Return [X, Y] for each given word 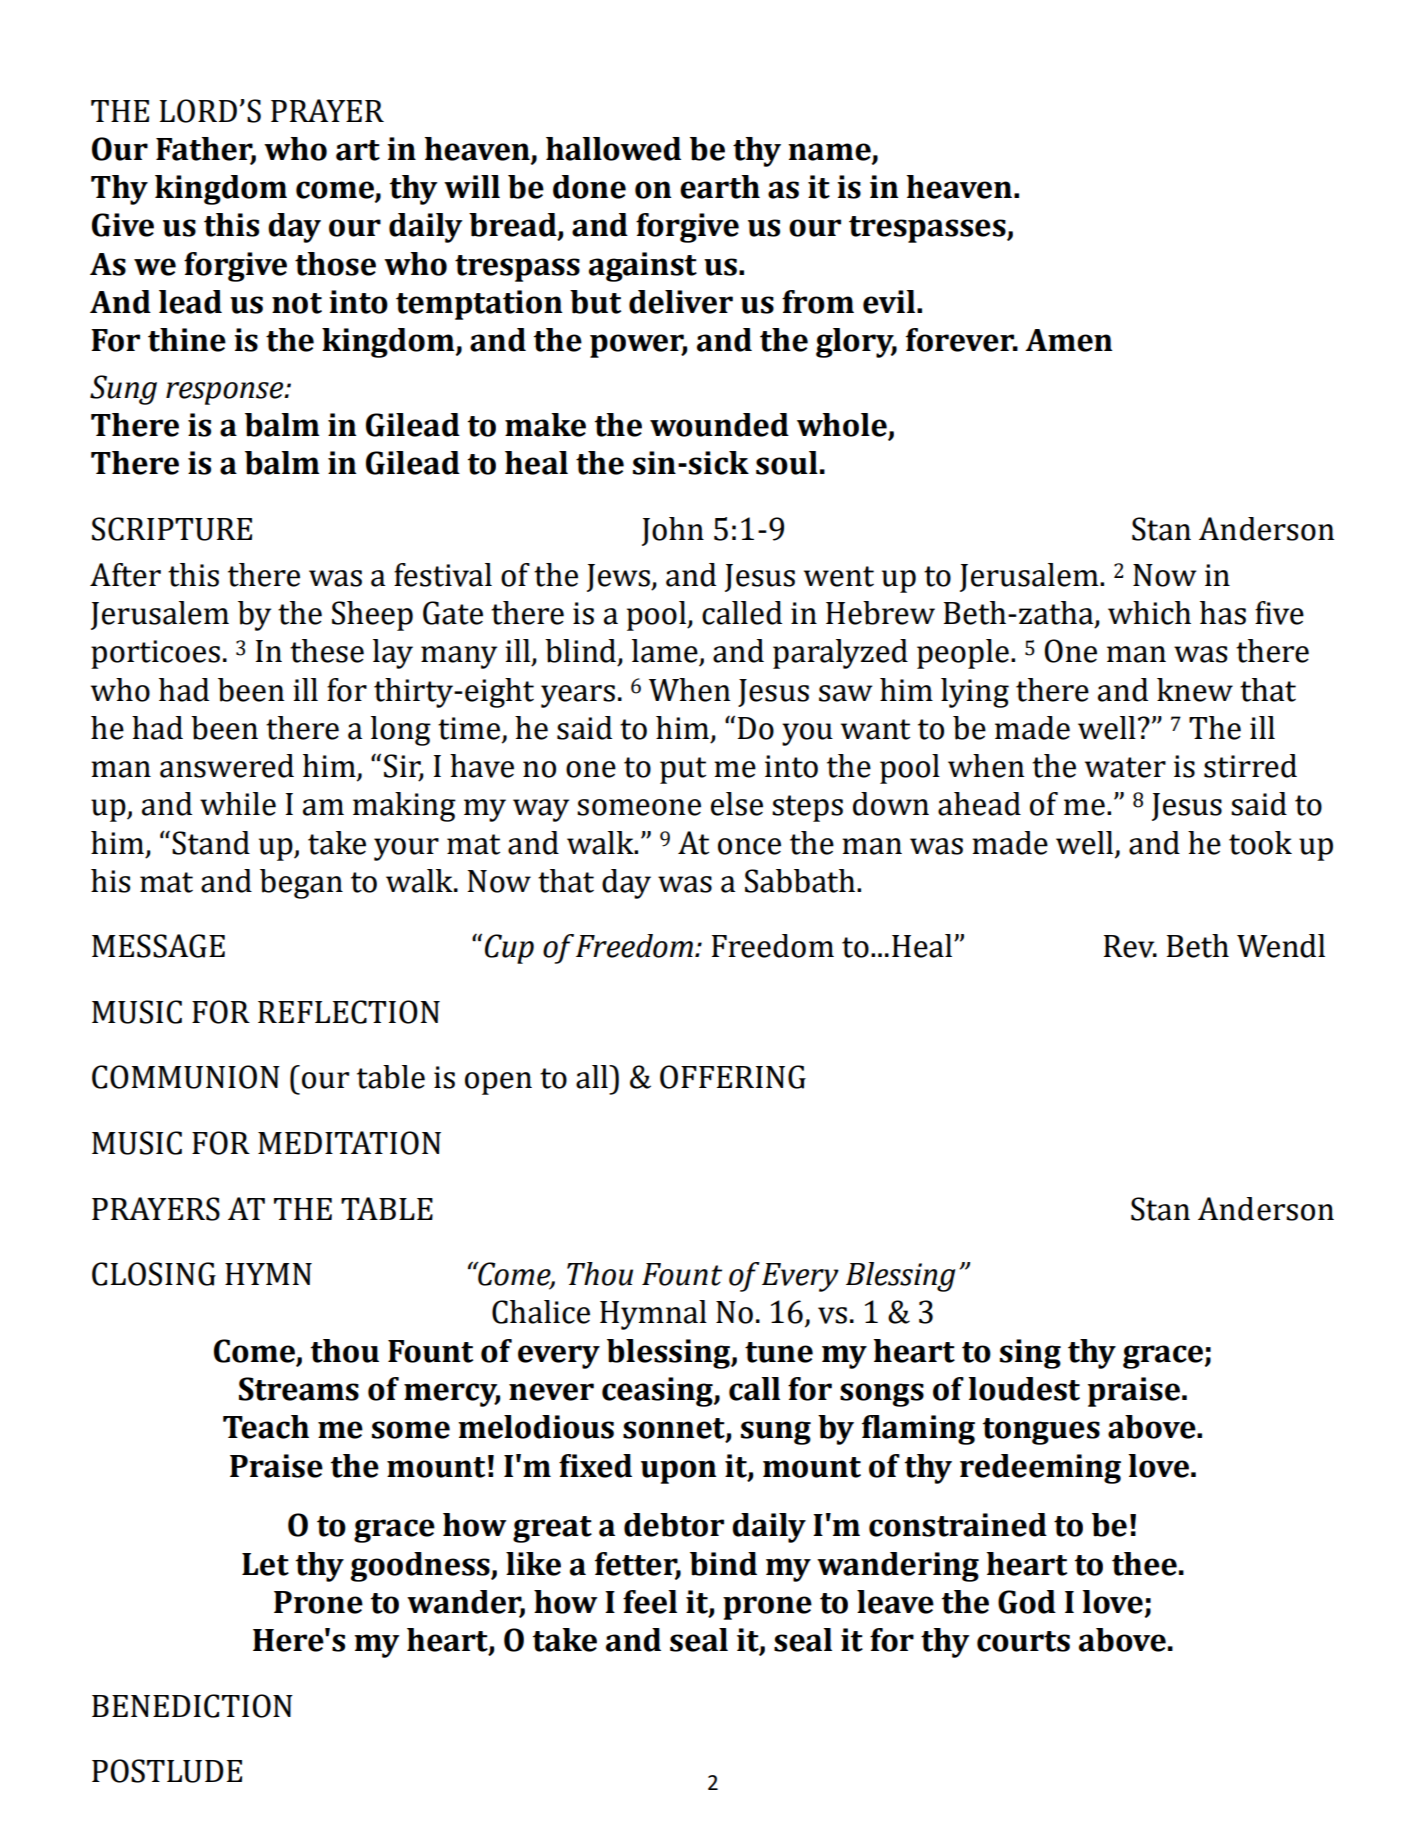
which [1149, 613]
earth [720, 187]
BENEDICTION [192, 1706]
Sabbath [801, 881]
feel [650, 1602]
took [1260, 843]
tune [779, 1352]
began [301, 884]
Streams [299, 1389]
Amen [1068, 340]
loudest [1024, 1389]
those [335, 264]
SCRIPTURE [172, 529]
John [673, 531]
